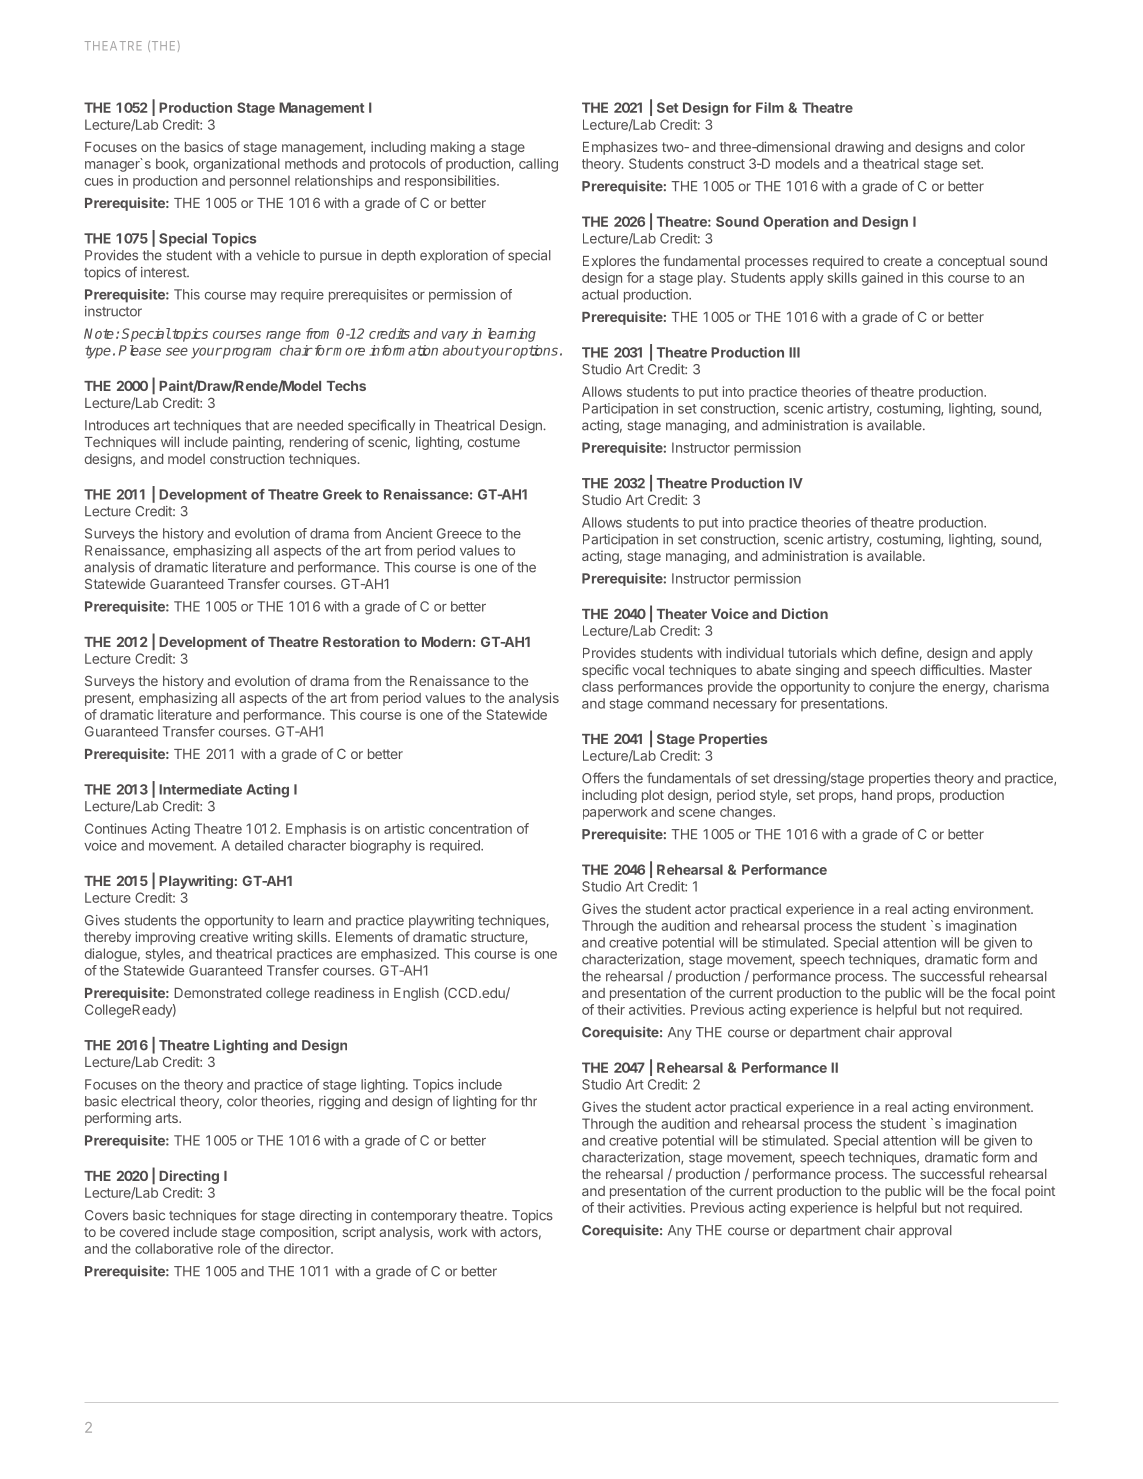  I want to click on calling, so click(538, 165).
